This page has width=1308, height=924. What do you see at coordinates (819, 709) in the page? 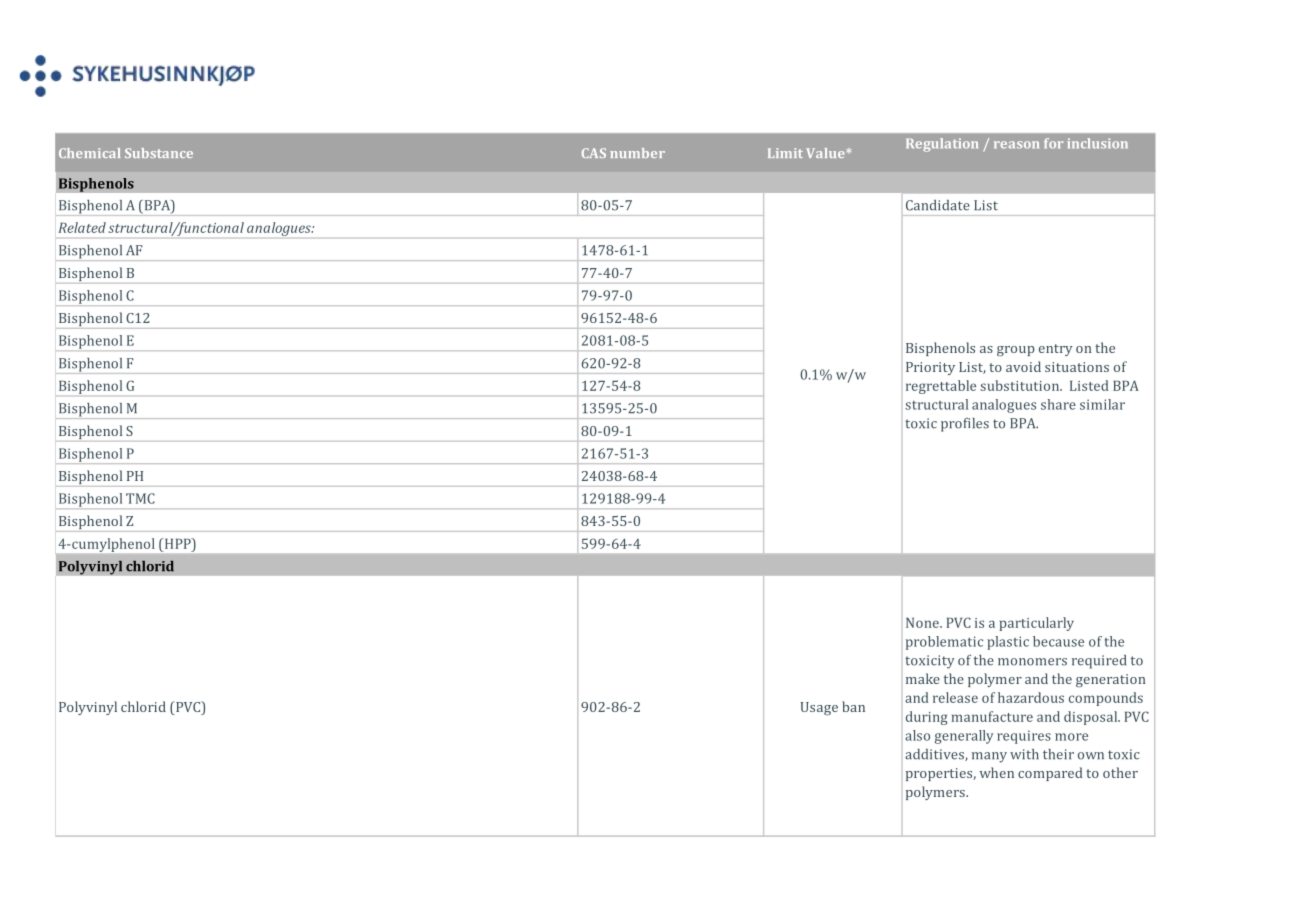
I see `Usage` at bounding box center [819, 709].
